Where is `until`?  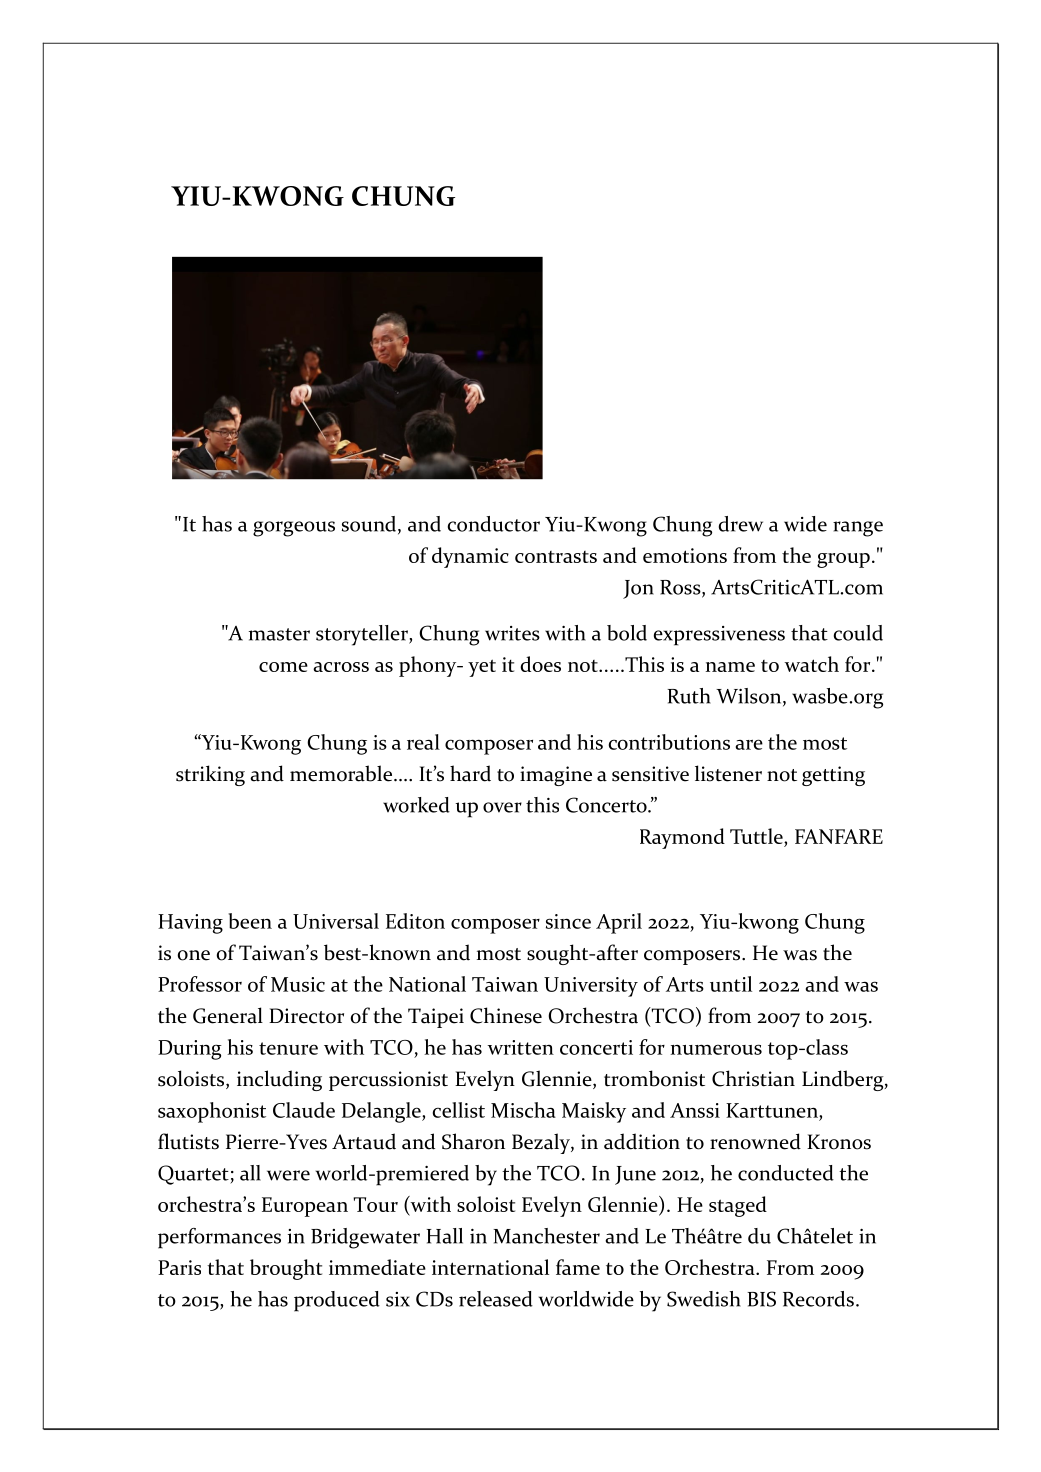
until is located at coordinates (731, 984).
